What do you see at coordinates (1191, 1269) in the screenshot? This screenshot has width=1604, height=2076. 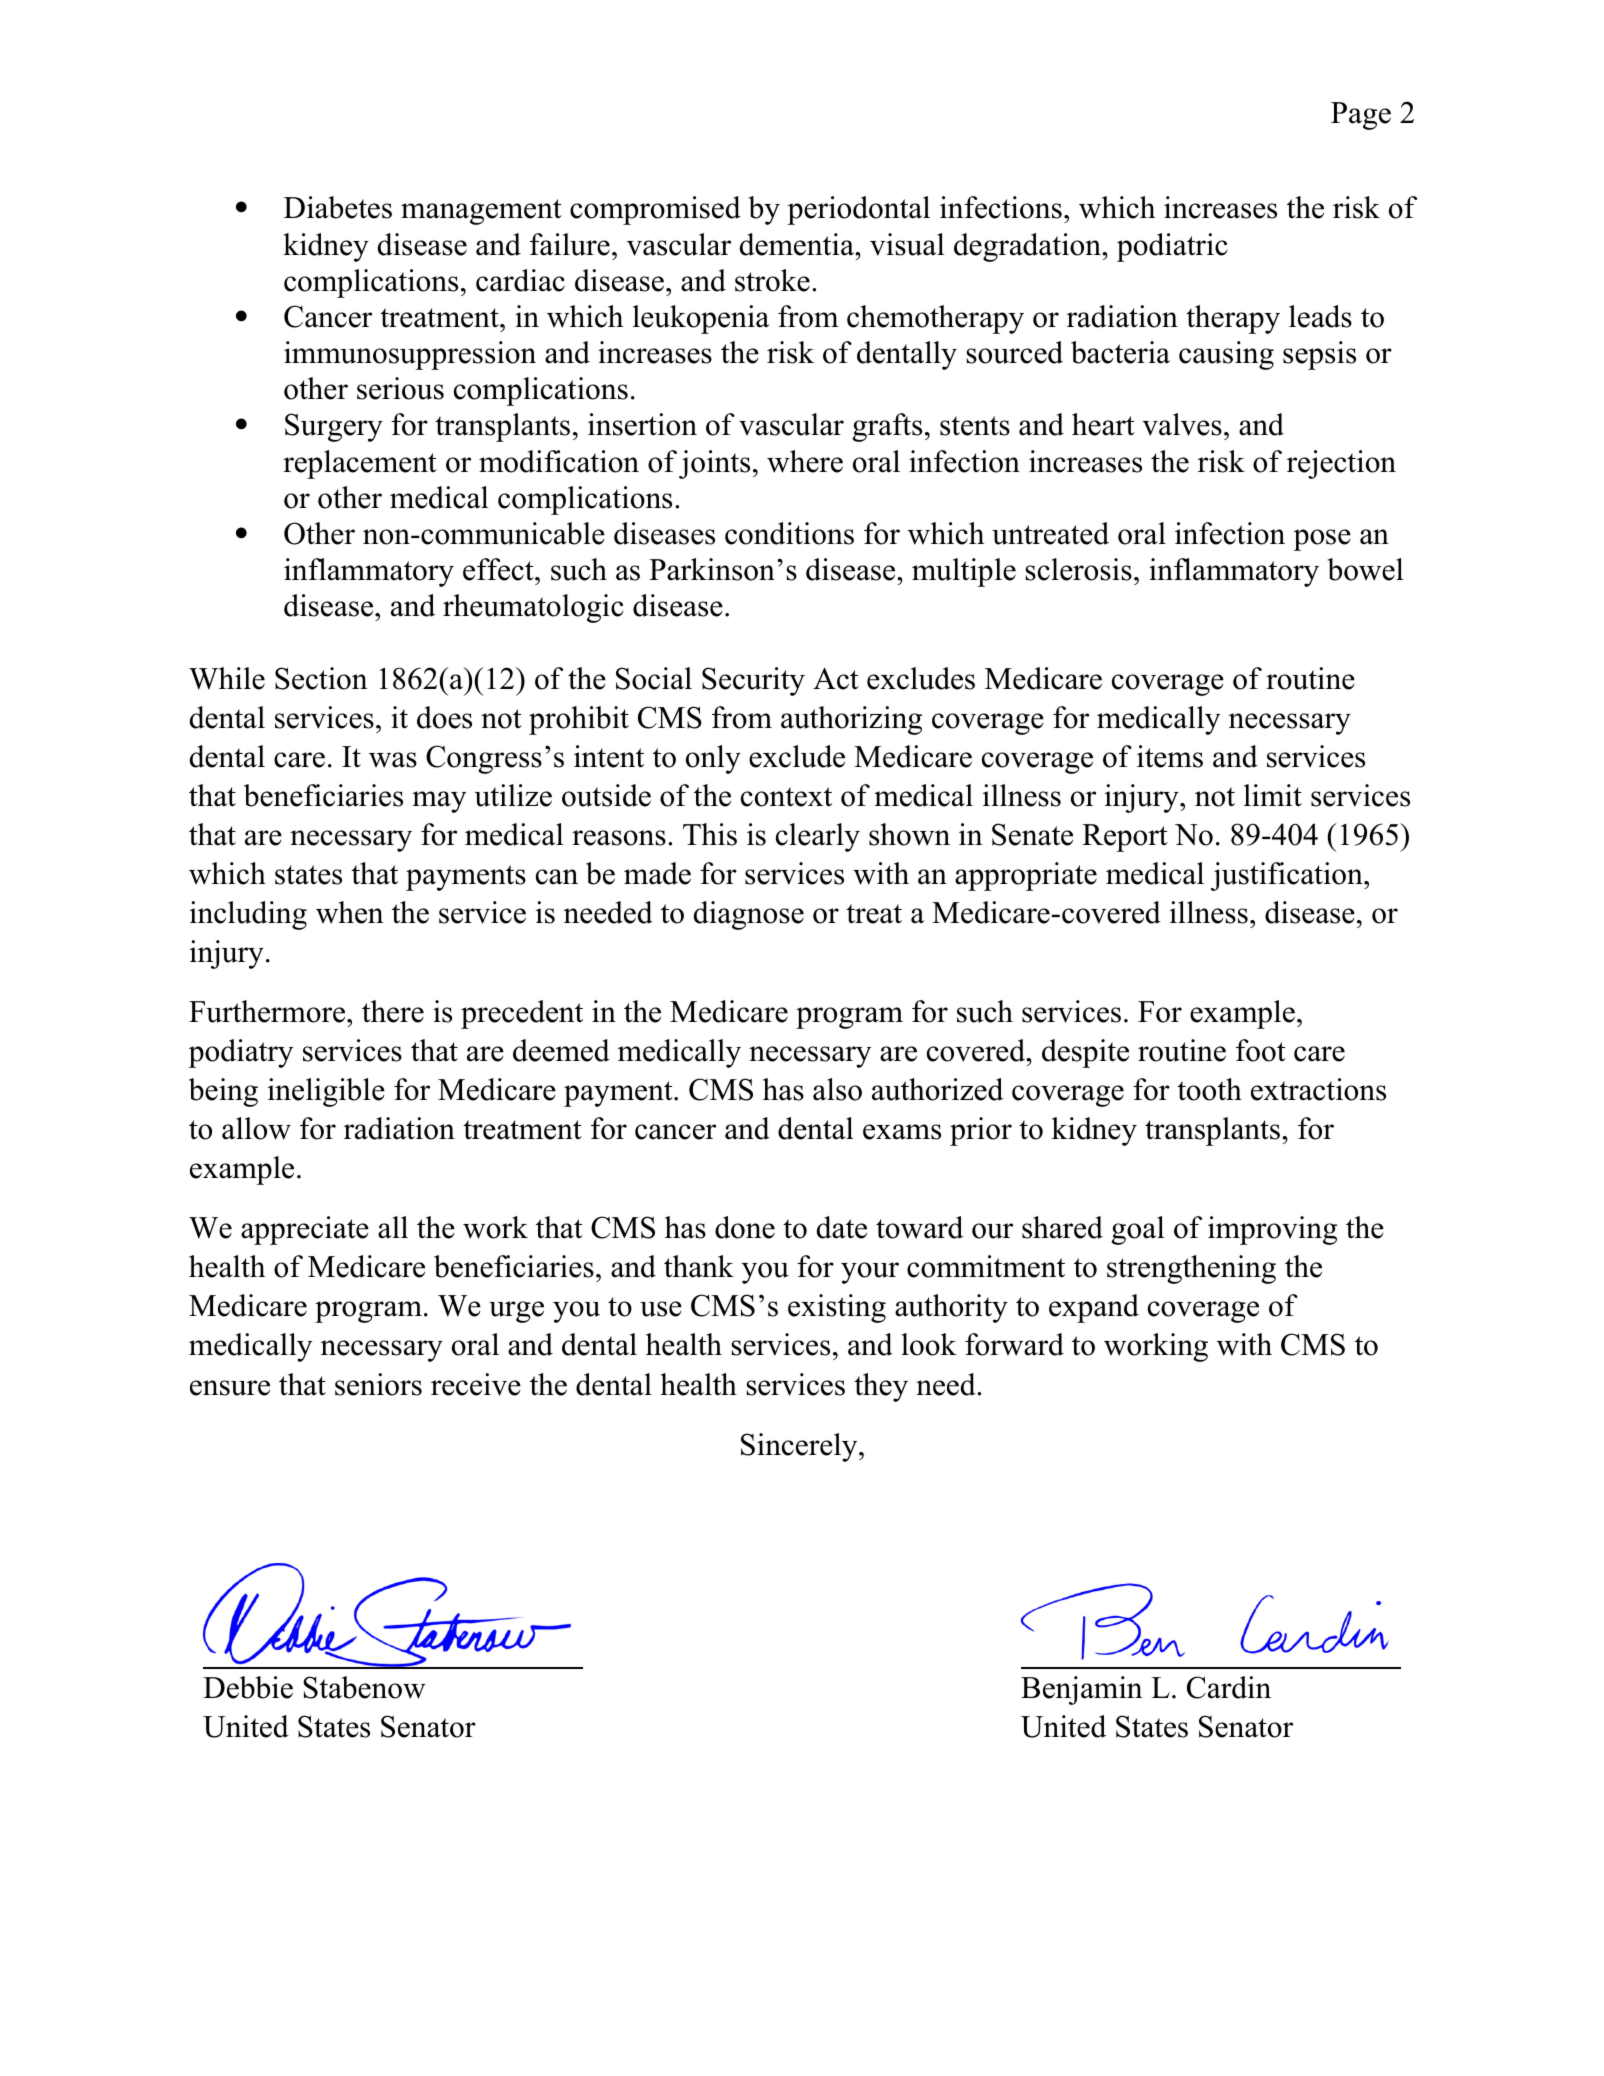 I see `strengthening` at bounding box center [1191, 1269].
